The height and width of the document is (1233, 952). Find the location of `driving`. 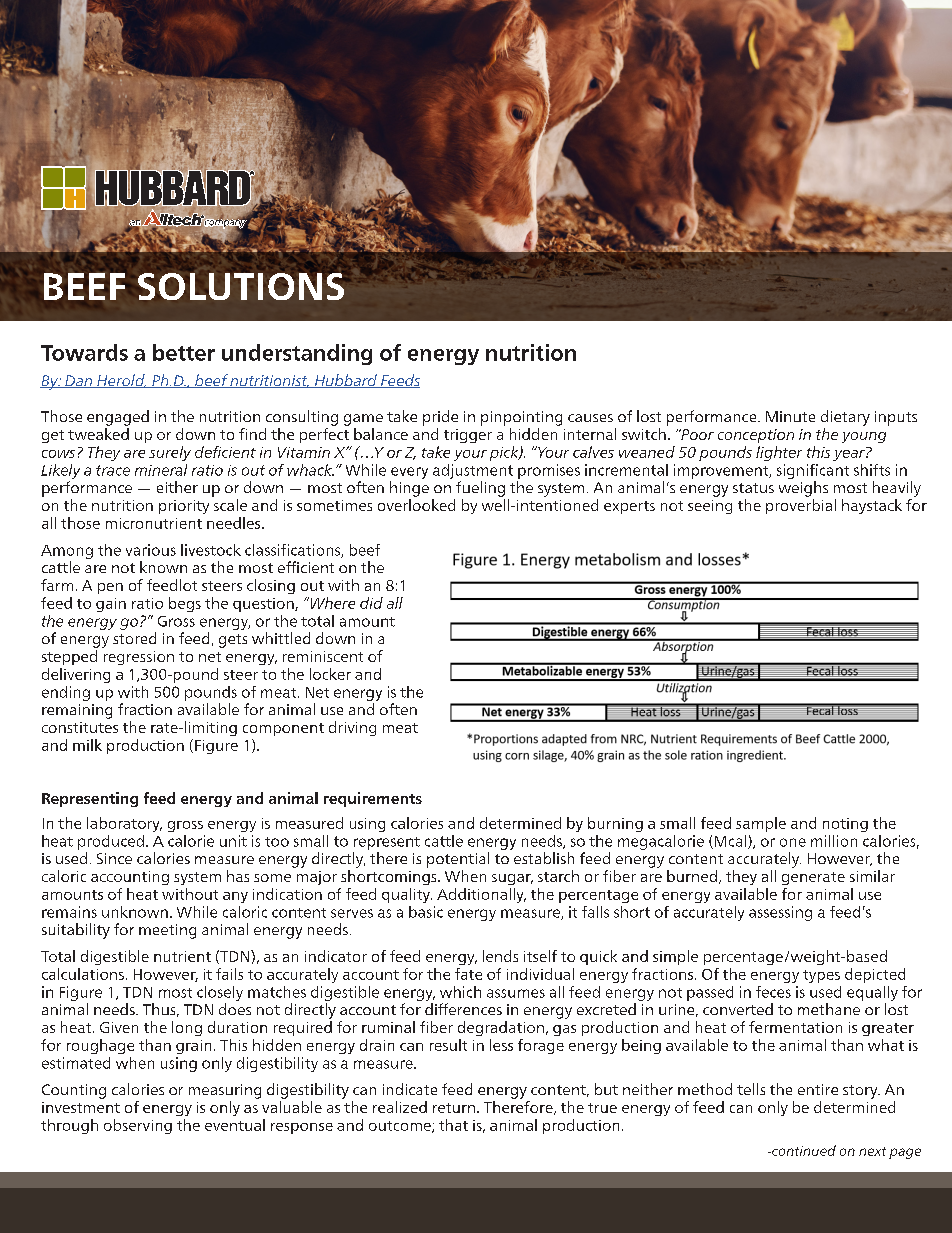

driving is located at coordinates (352, 728).
